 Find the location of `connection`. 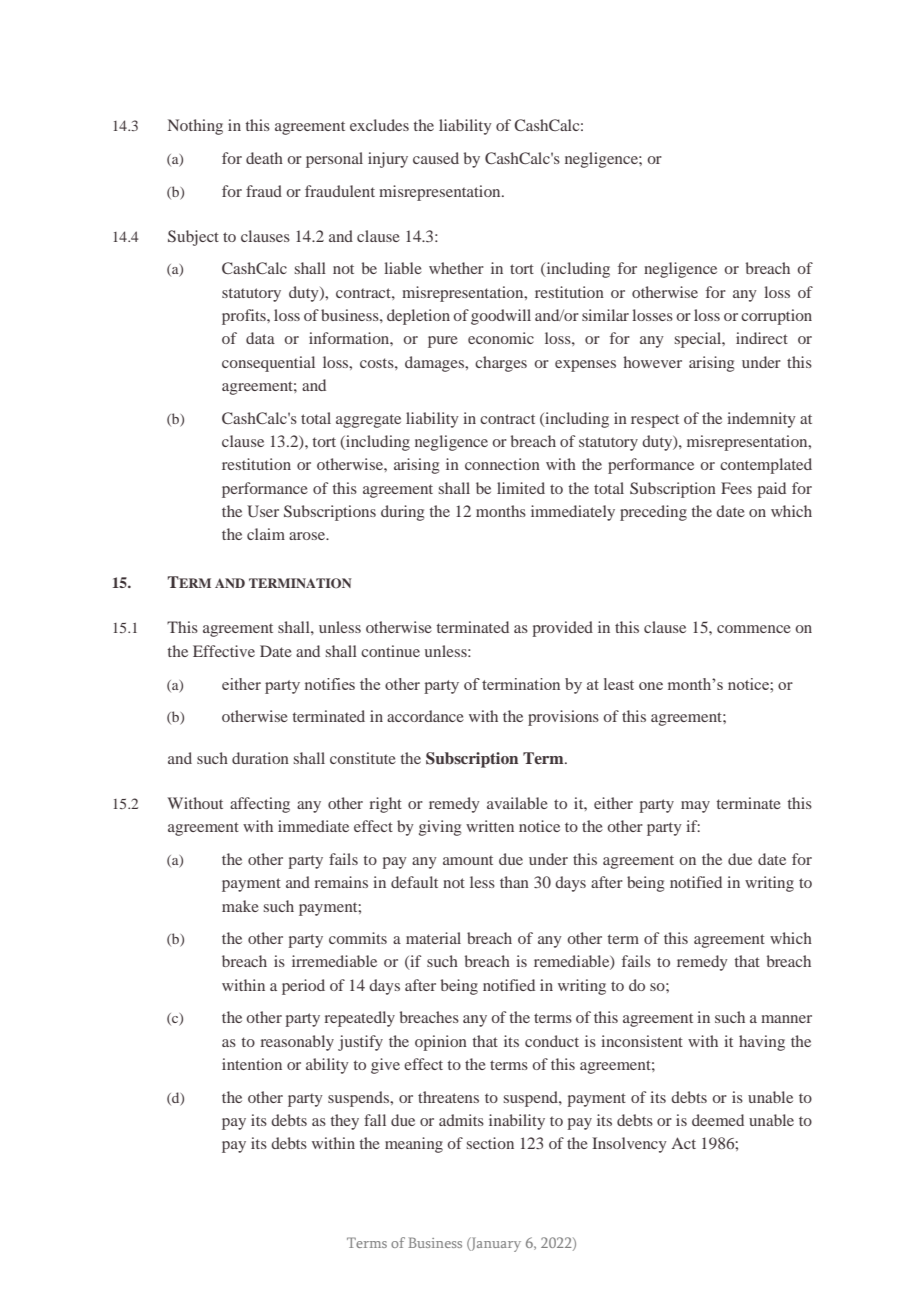

connection is located at coordinates (502, 464).
